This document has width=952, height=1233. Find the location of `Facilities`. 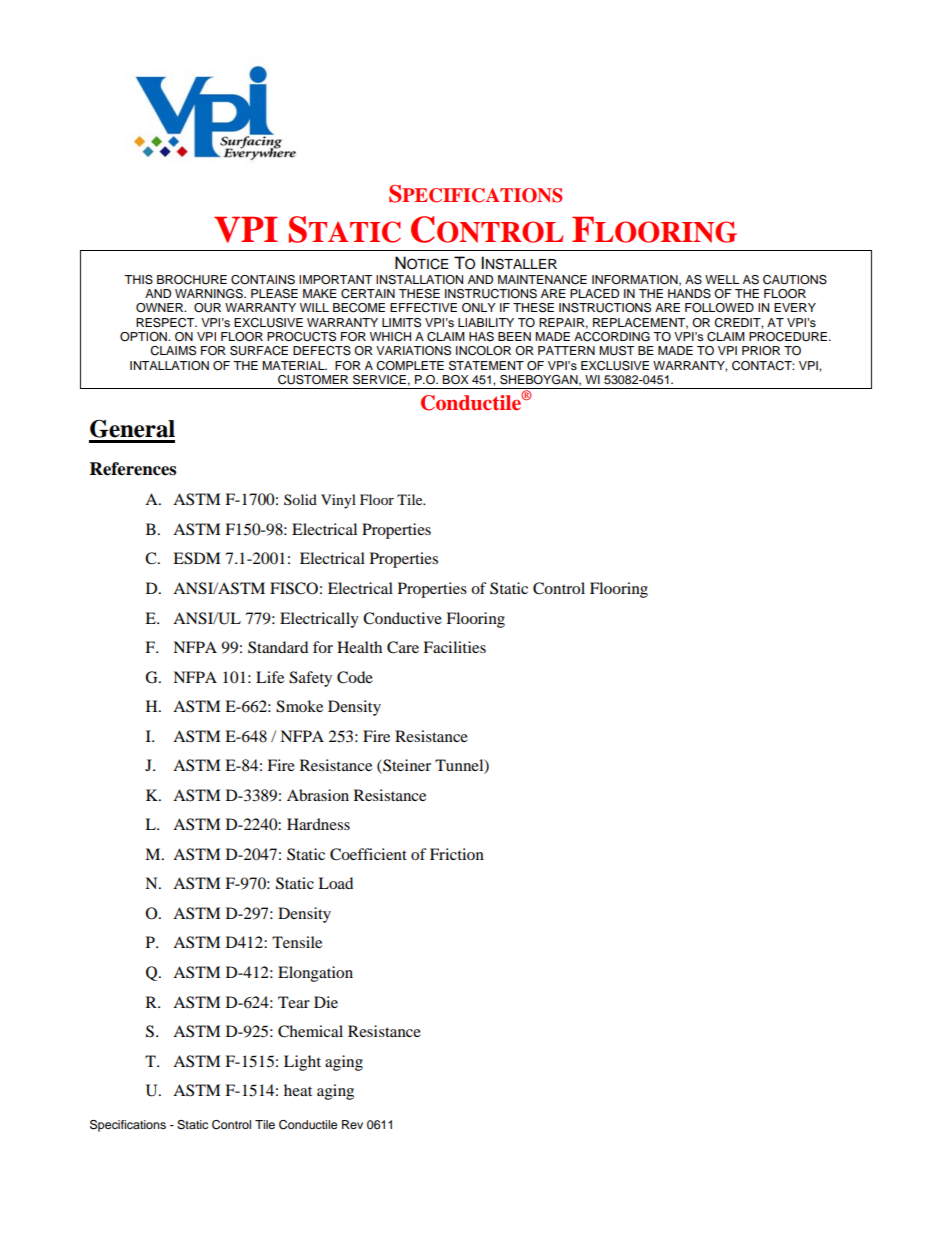

Facilities is located at coordinates (454, 647).
